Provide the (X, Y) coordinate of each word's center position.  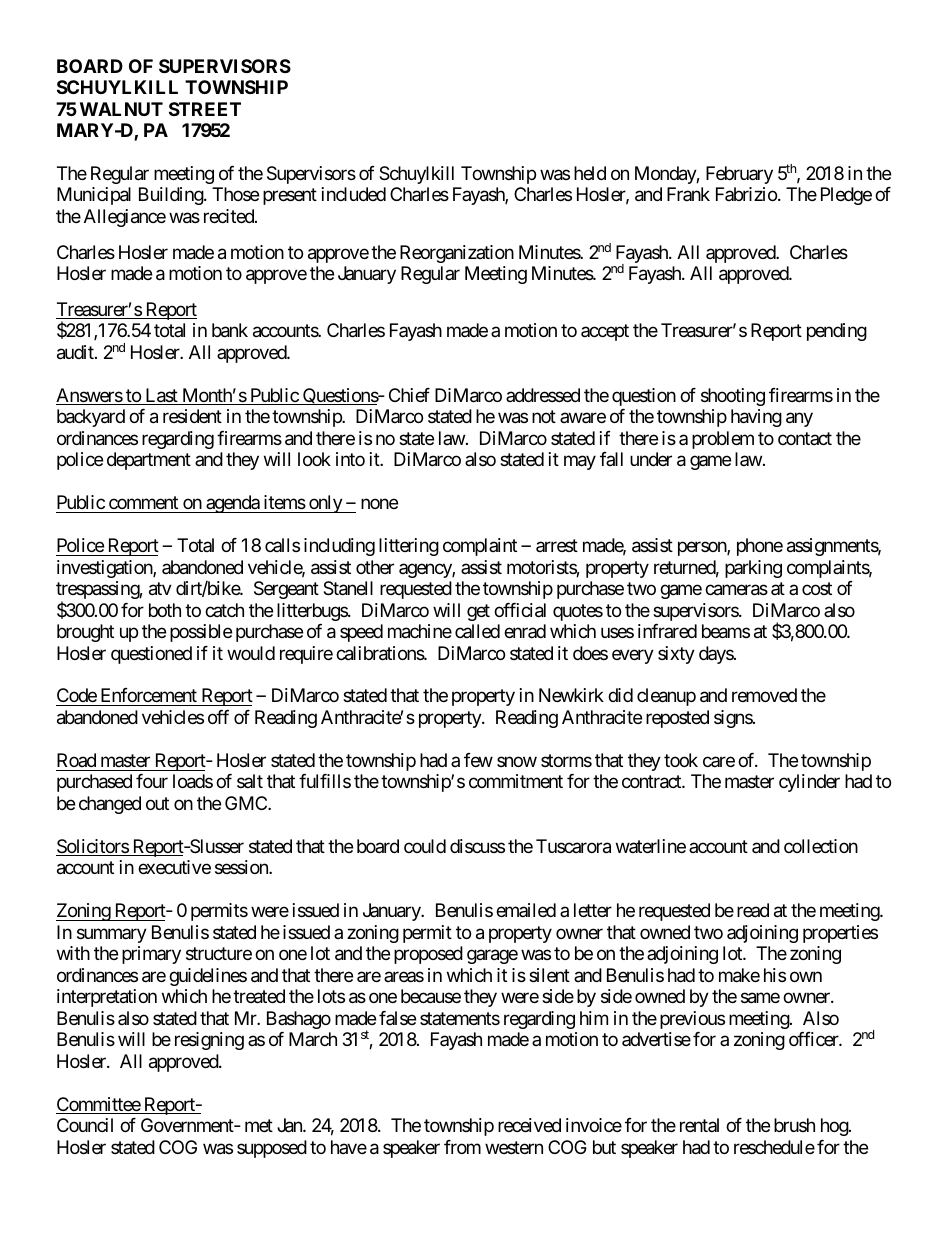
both (165, 610)
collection (821, 846)
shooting (733, 397)
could (425, 846)
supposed (272, 1149)
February (739, 175)
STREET (205, 109)
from (462, 1147)
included (354, 194)
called (477, 631)
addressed (543, 395)
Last (161, 396)
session (242, 867)
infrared (667, 631)
